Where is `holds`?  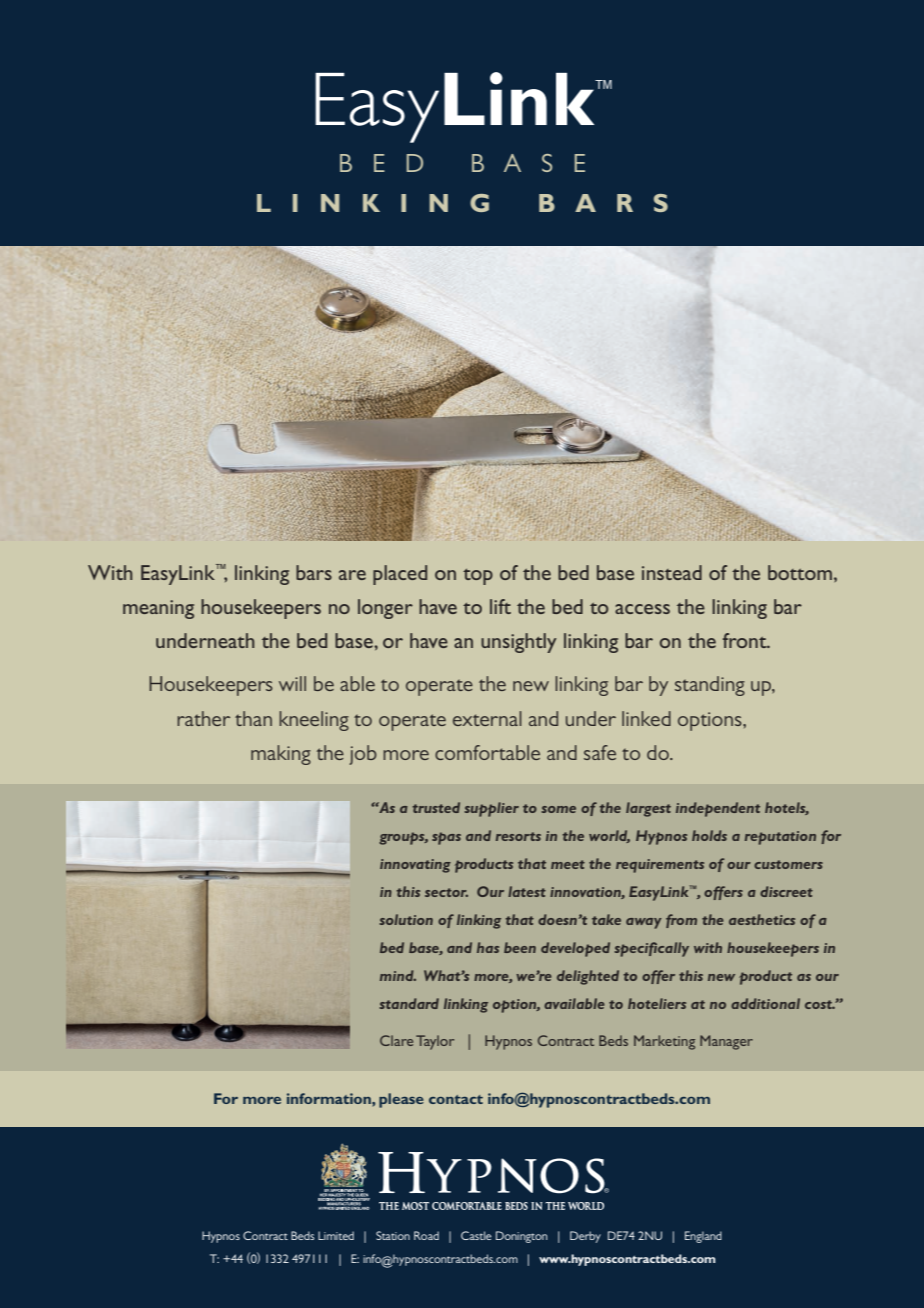
holds is located at coordinates (709, 835).
